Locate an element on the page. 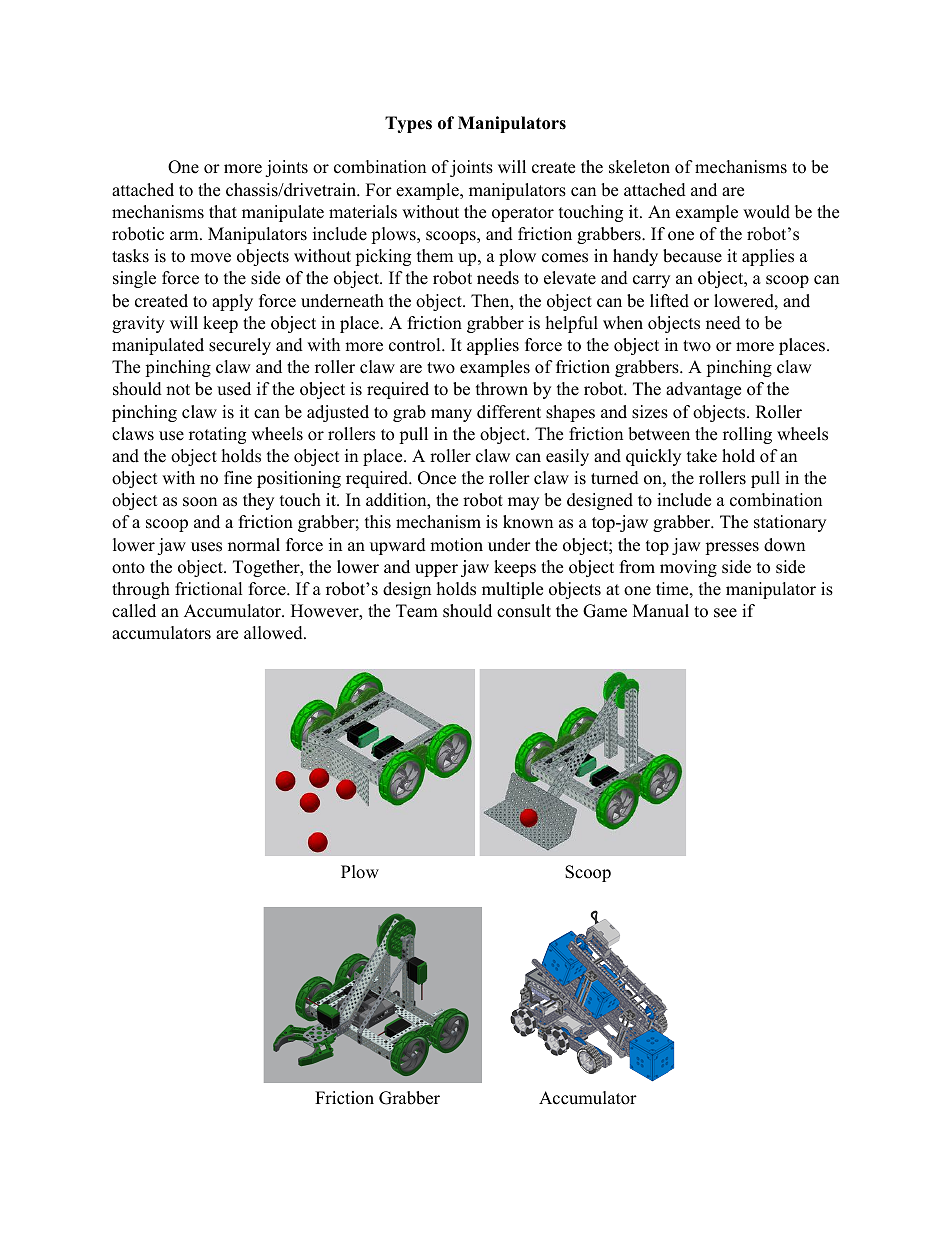  skeleton is located at coordinates (639, 167).
